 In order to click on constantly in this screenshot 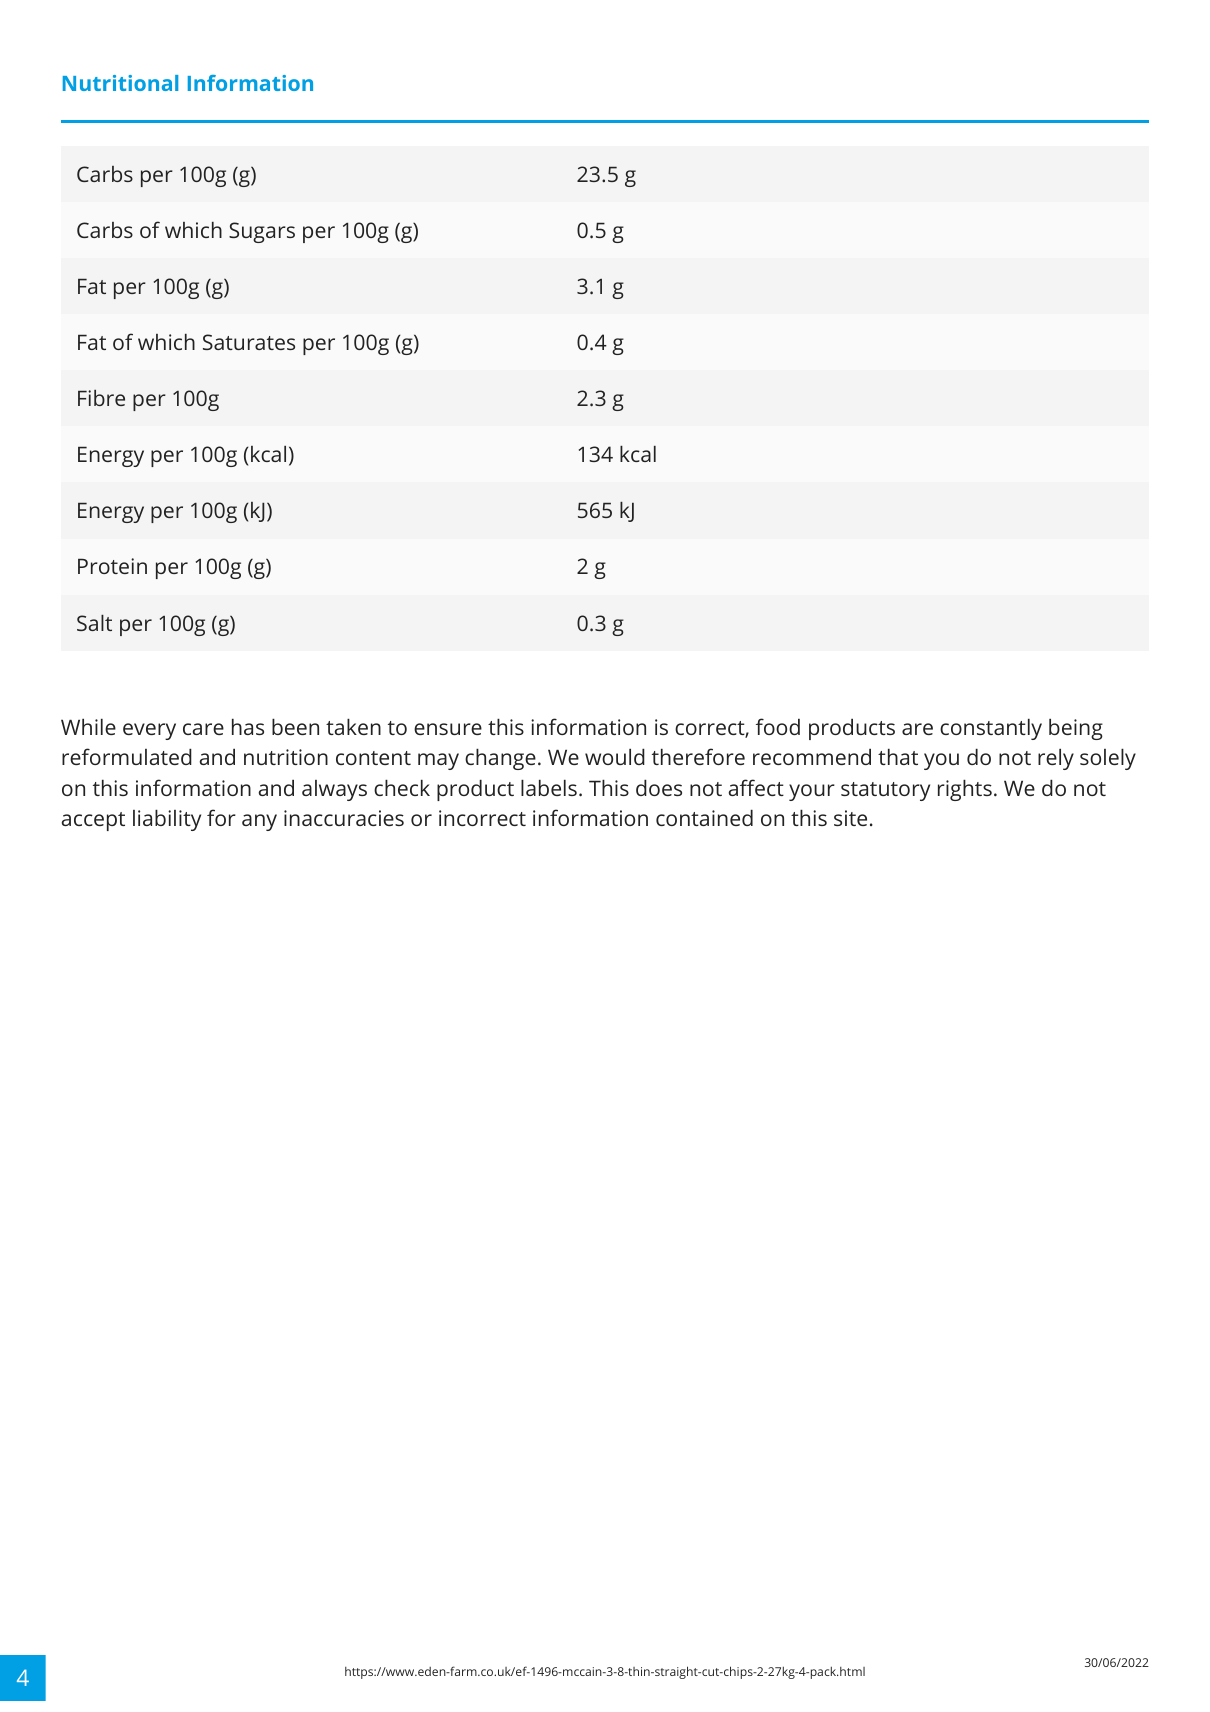, I will do `click(991, 729)`.
